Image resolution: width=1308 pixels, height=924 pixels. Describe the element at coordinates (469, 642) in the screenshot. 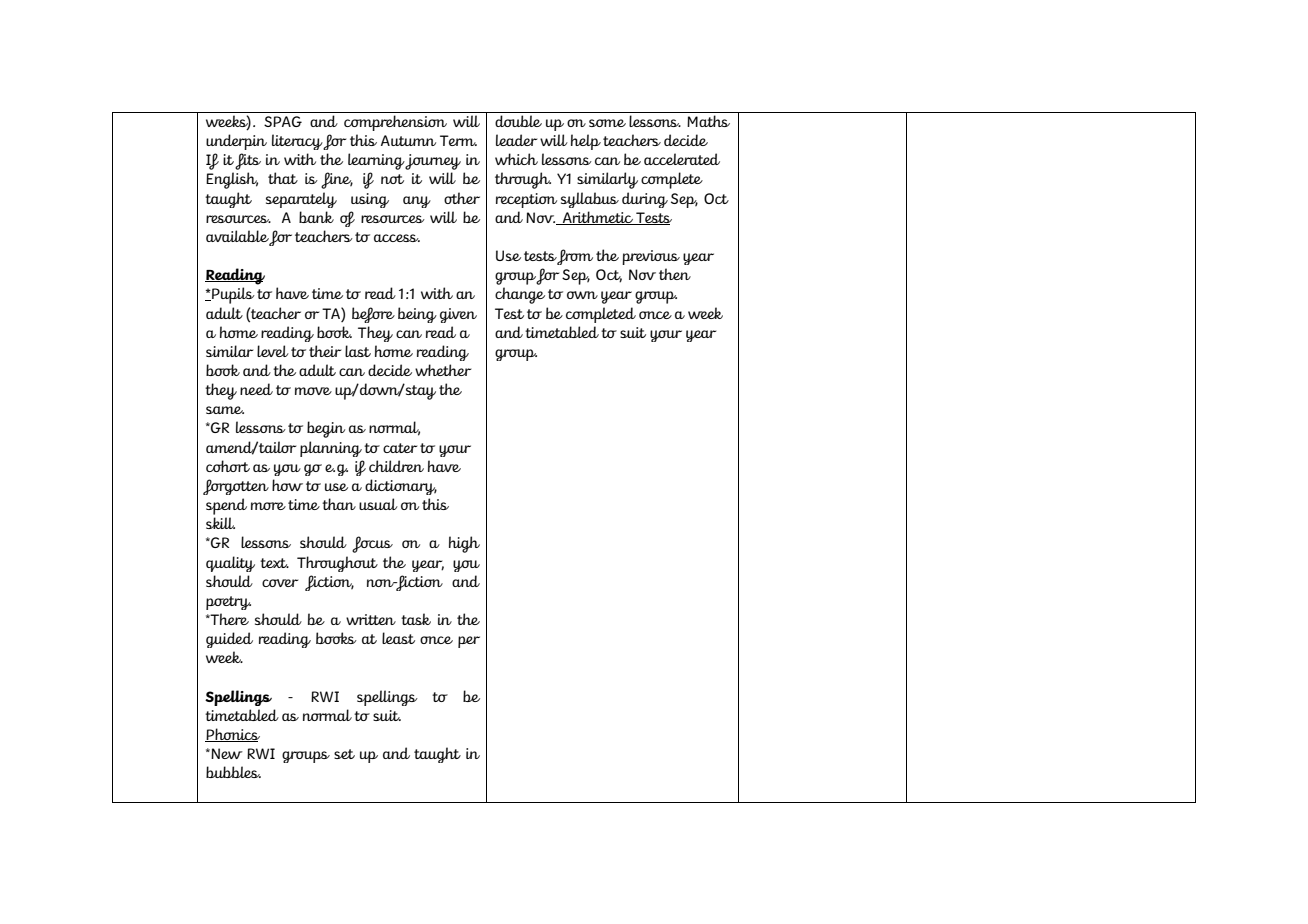

I see `per` at that location.
